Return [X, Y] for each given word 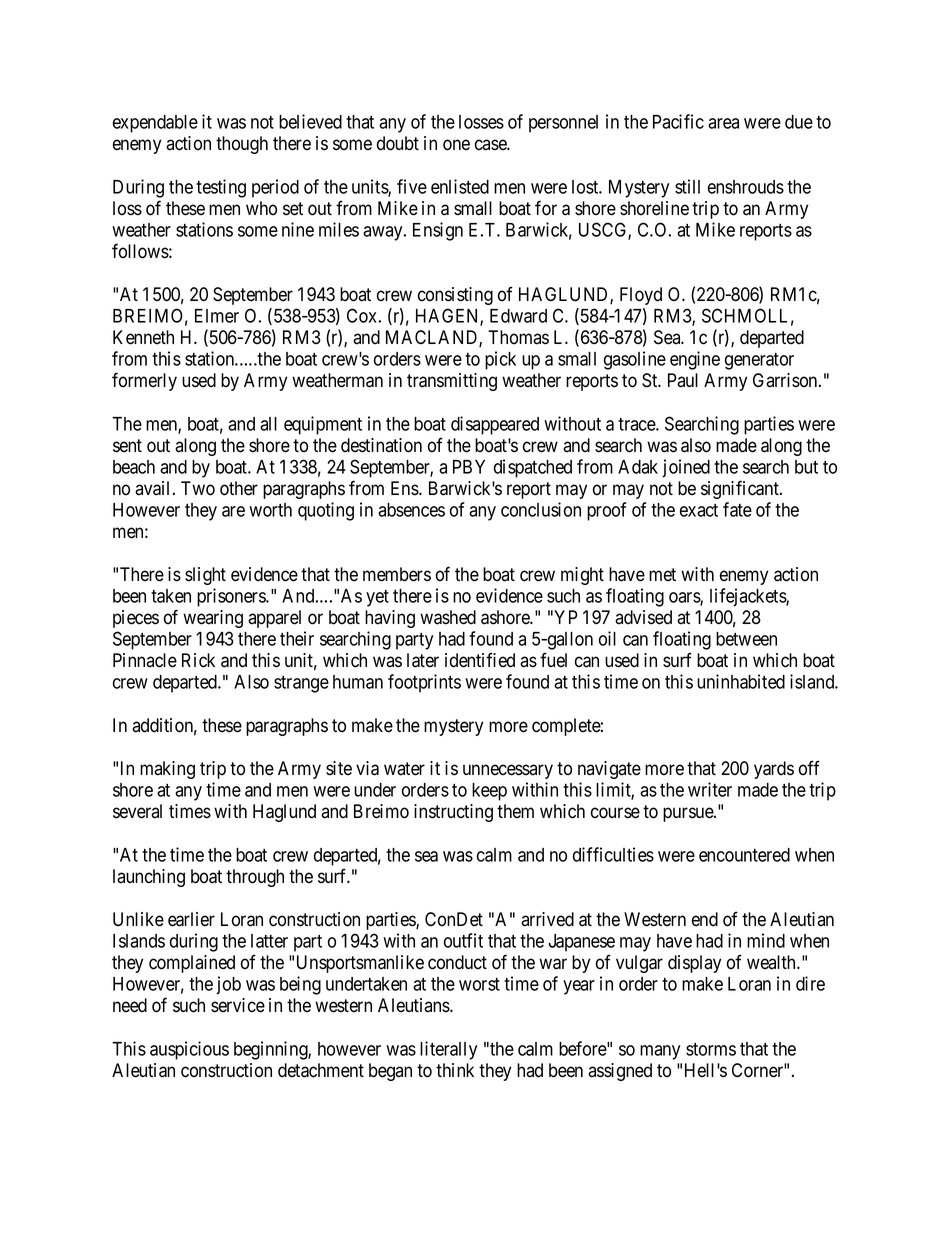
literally [448, 1050]
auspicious [189, 1050]
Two [198, 488]
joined [686, 468]
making [167, 770]
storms [711, 1049]
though [242, 145]
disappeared [495, 425]
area [723, 123]
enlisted [460, 186]
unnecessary [508, 771]
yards [774, 770]
